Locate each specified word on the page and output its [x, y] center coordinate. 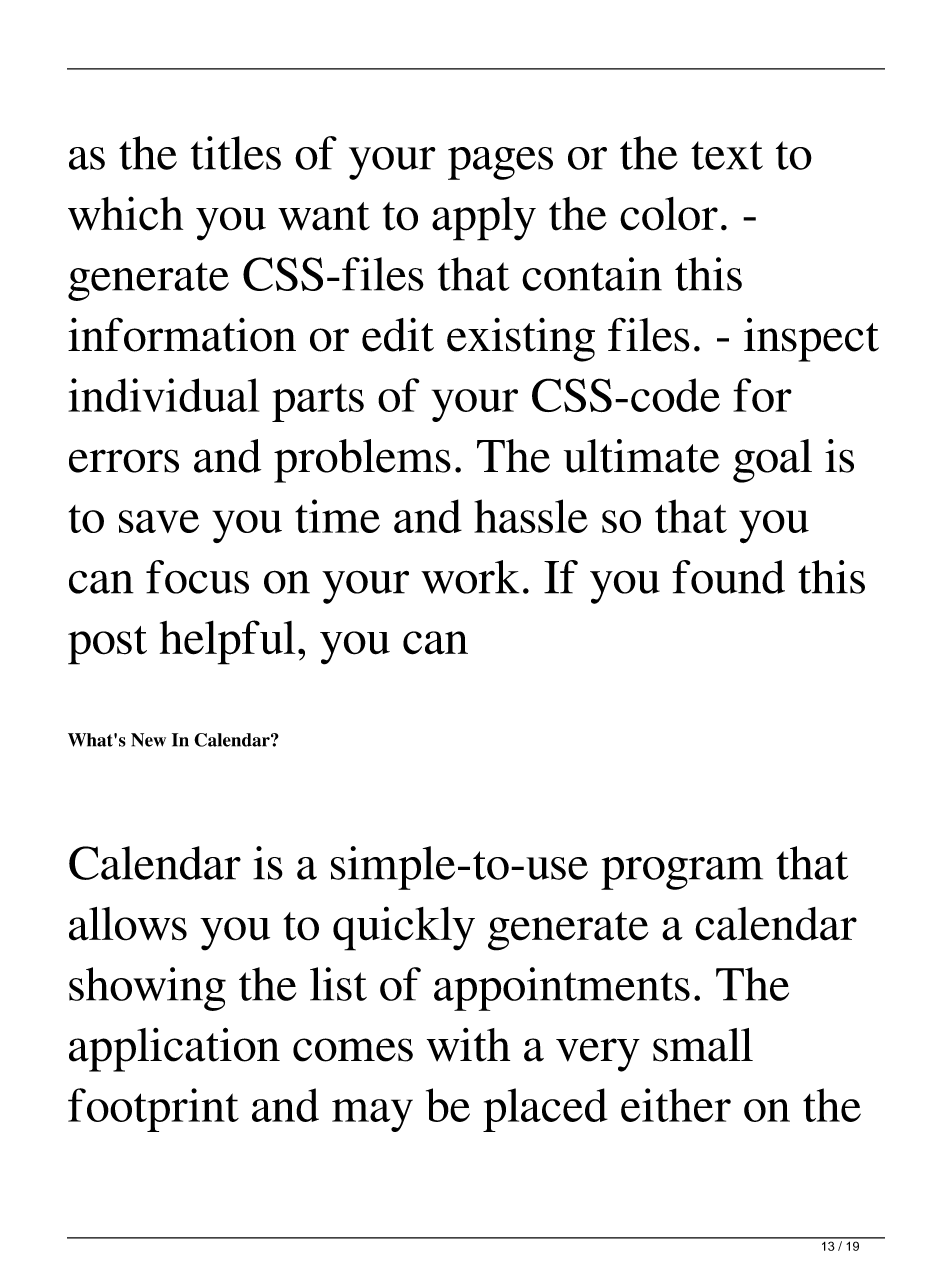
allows [128, 924]
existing [521, 340]
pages [500, 163]
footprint [153, 1110]
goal [772, 461]
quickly [404, 928]
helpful [227, 642]
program [682, 873]
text [727, 155]
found [728, 577]
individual [163, 395]
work [470, 577]
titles [236, 153]
